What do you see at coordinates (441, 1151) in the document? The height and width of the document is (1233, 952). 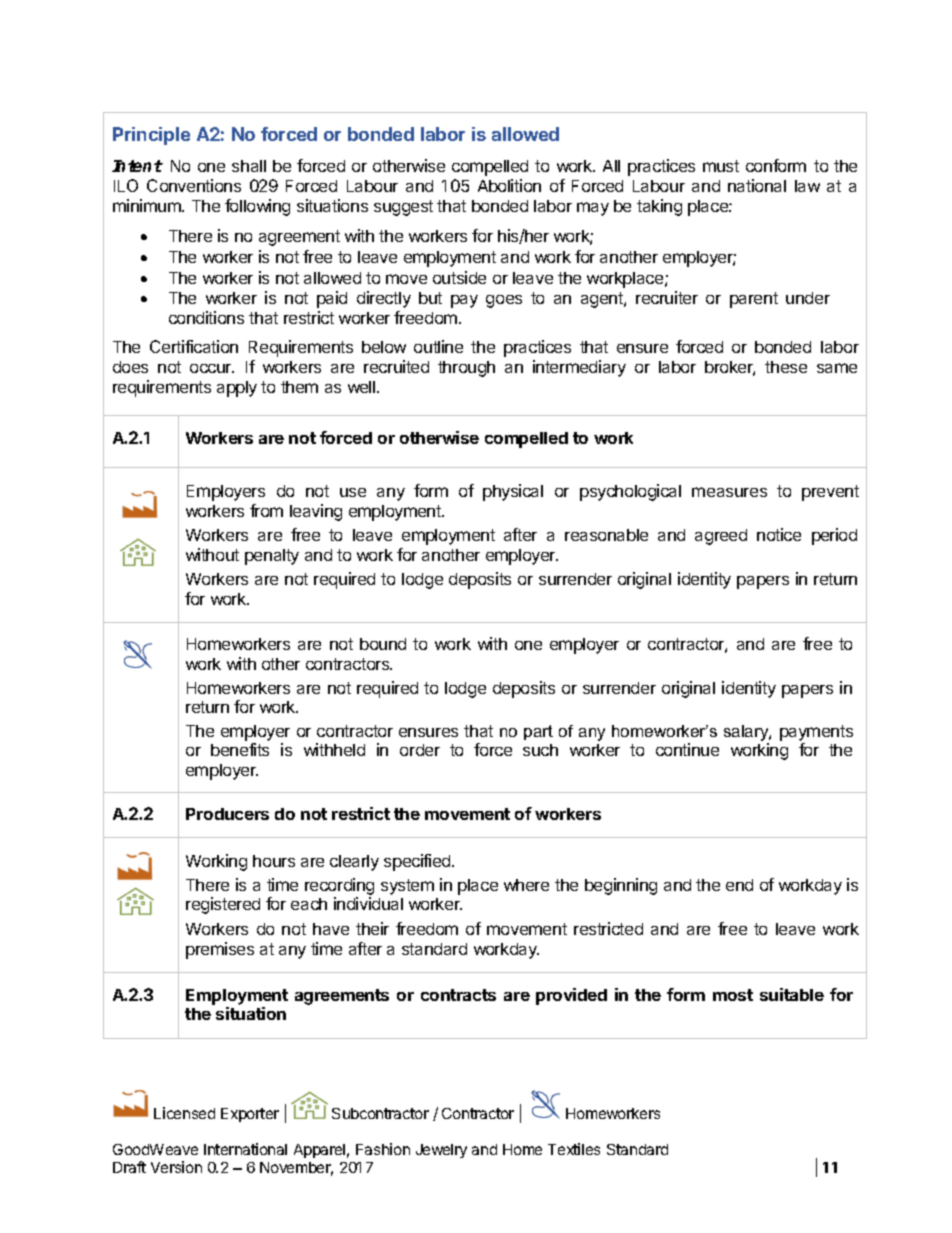 I see `Jewelry` at bounding box center [441, 1151].
